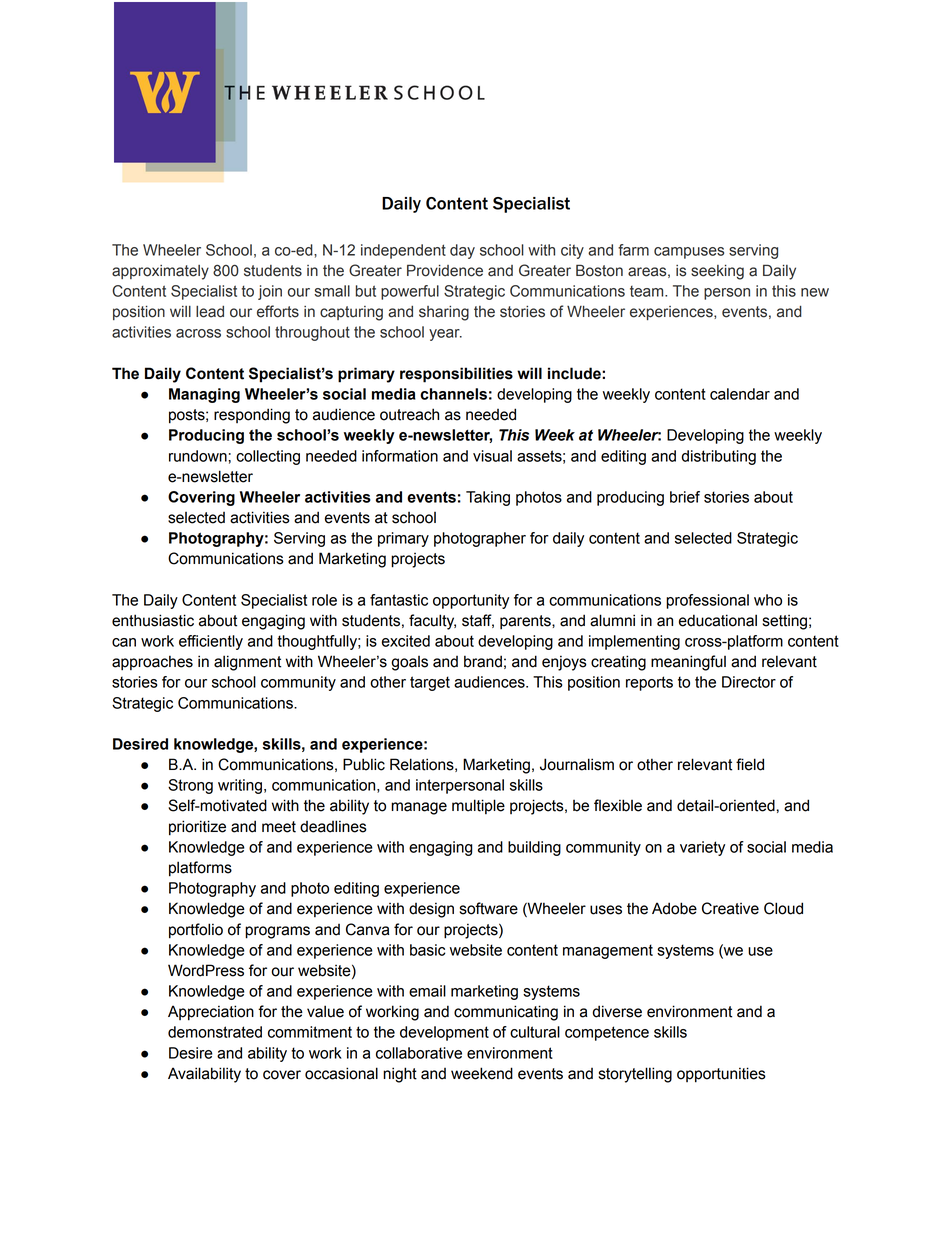 The image size is (952, 1233). I want to click on brand, so click(483, 661).
